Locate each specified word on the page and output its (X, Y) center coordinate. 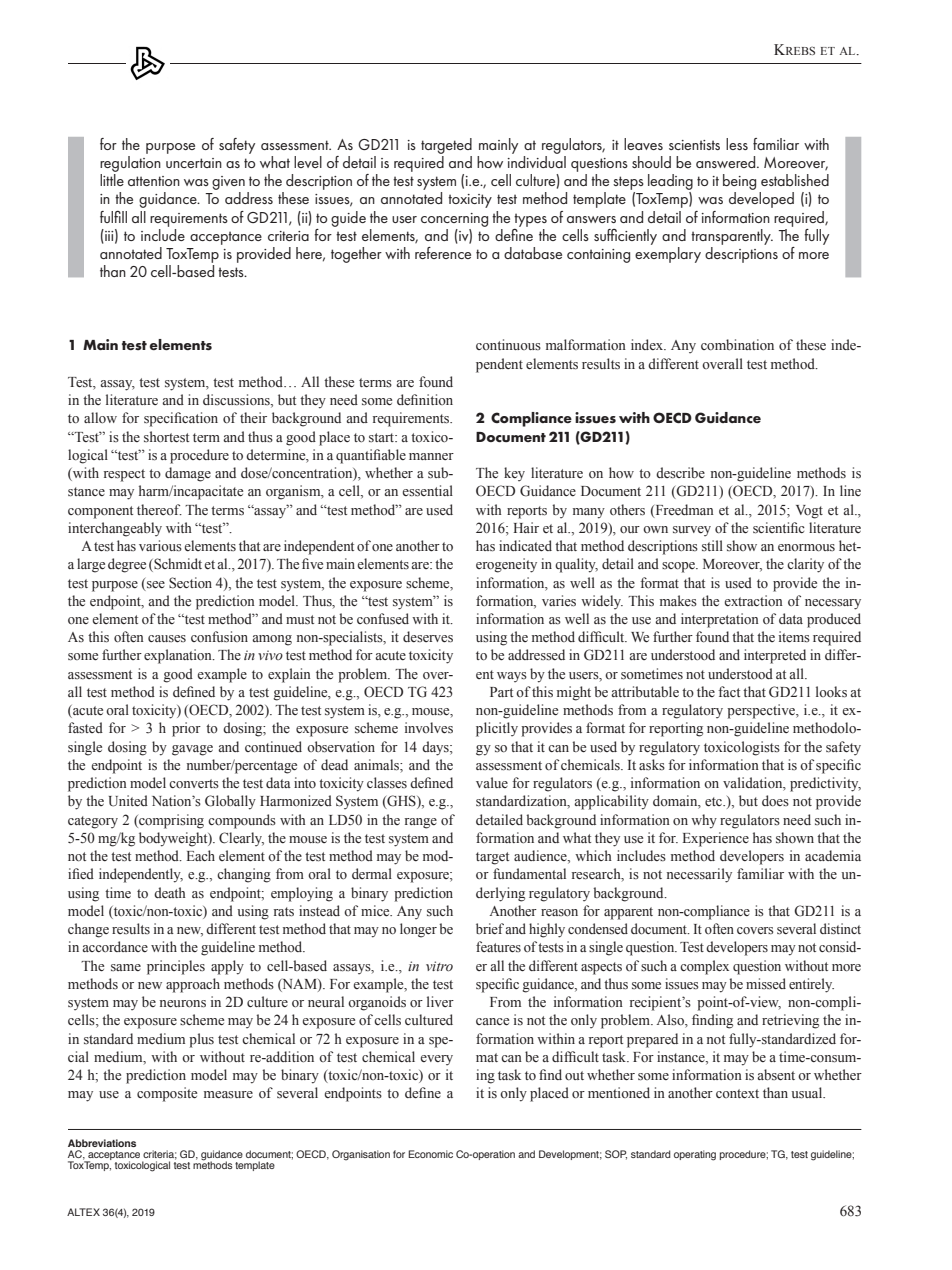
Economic (430, 1154)
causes (167, 639)
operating (695, 1155)
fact (729, 691)
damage (188, 474)
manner (431, 456)
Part (501, 692)
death (169, 892)
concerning (454, 220)
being (739, 182)
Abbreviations (102, 1143)
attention (154, 181)
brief (491, 928)
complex (704, 967)
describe (680, 472)
